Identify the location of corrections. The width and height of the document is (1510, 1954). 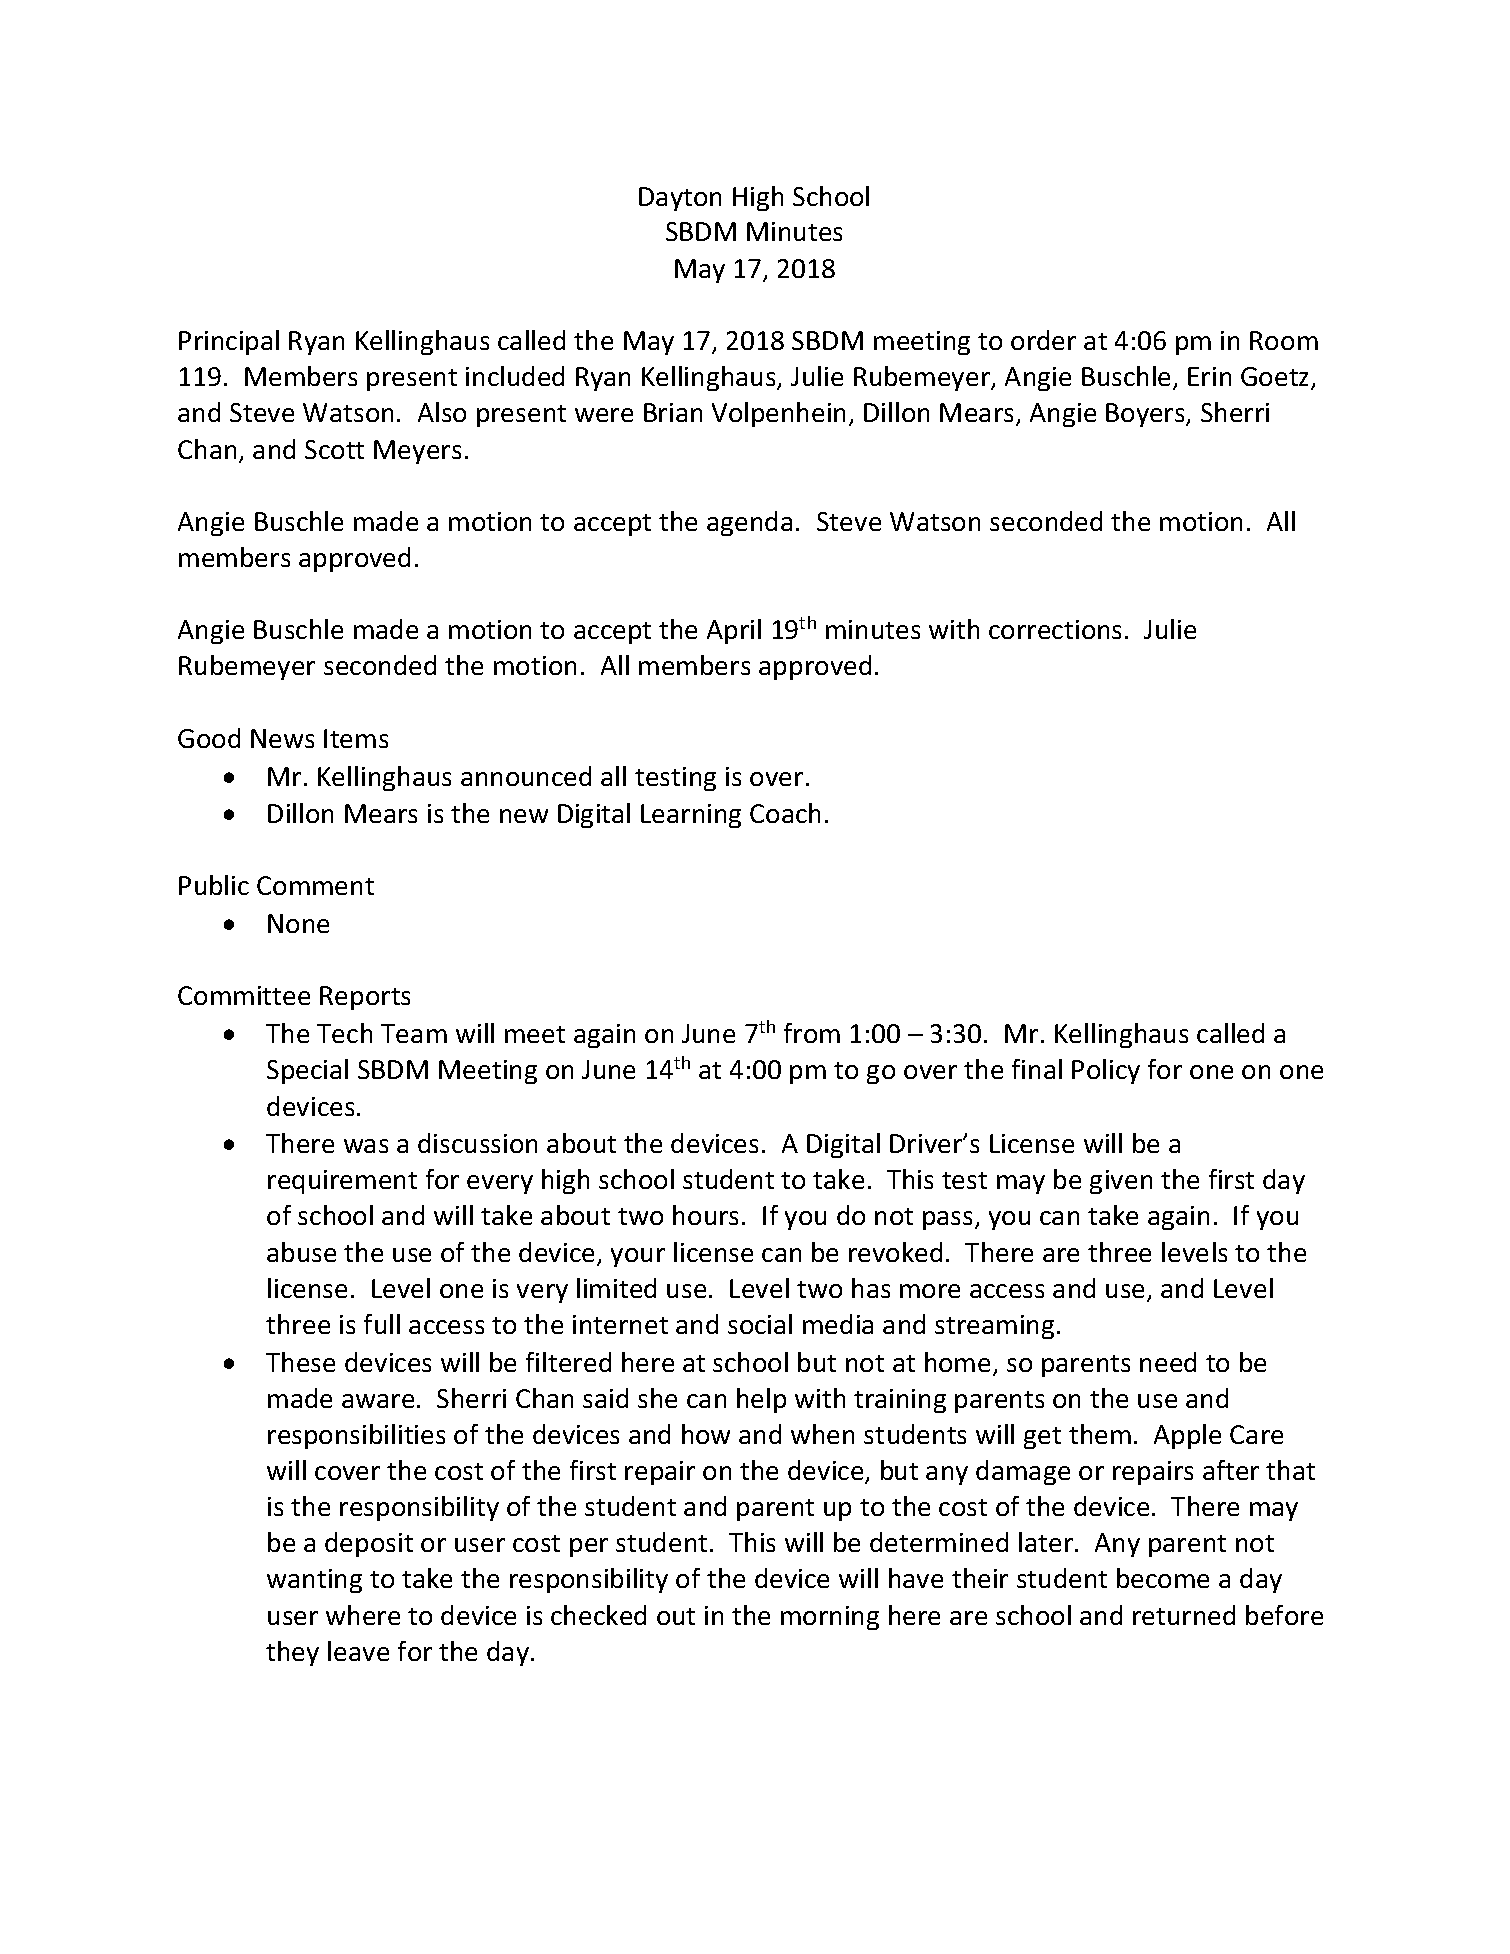
(1055, 629).
